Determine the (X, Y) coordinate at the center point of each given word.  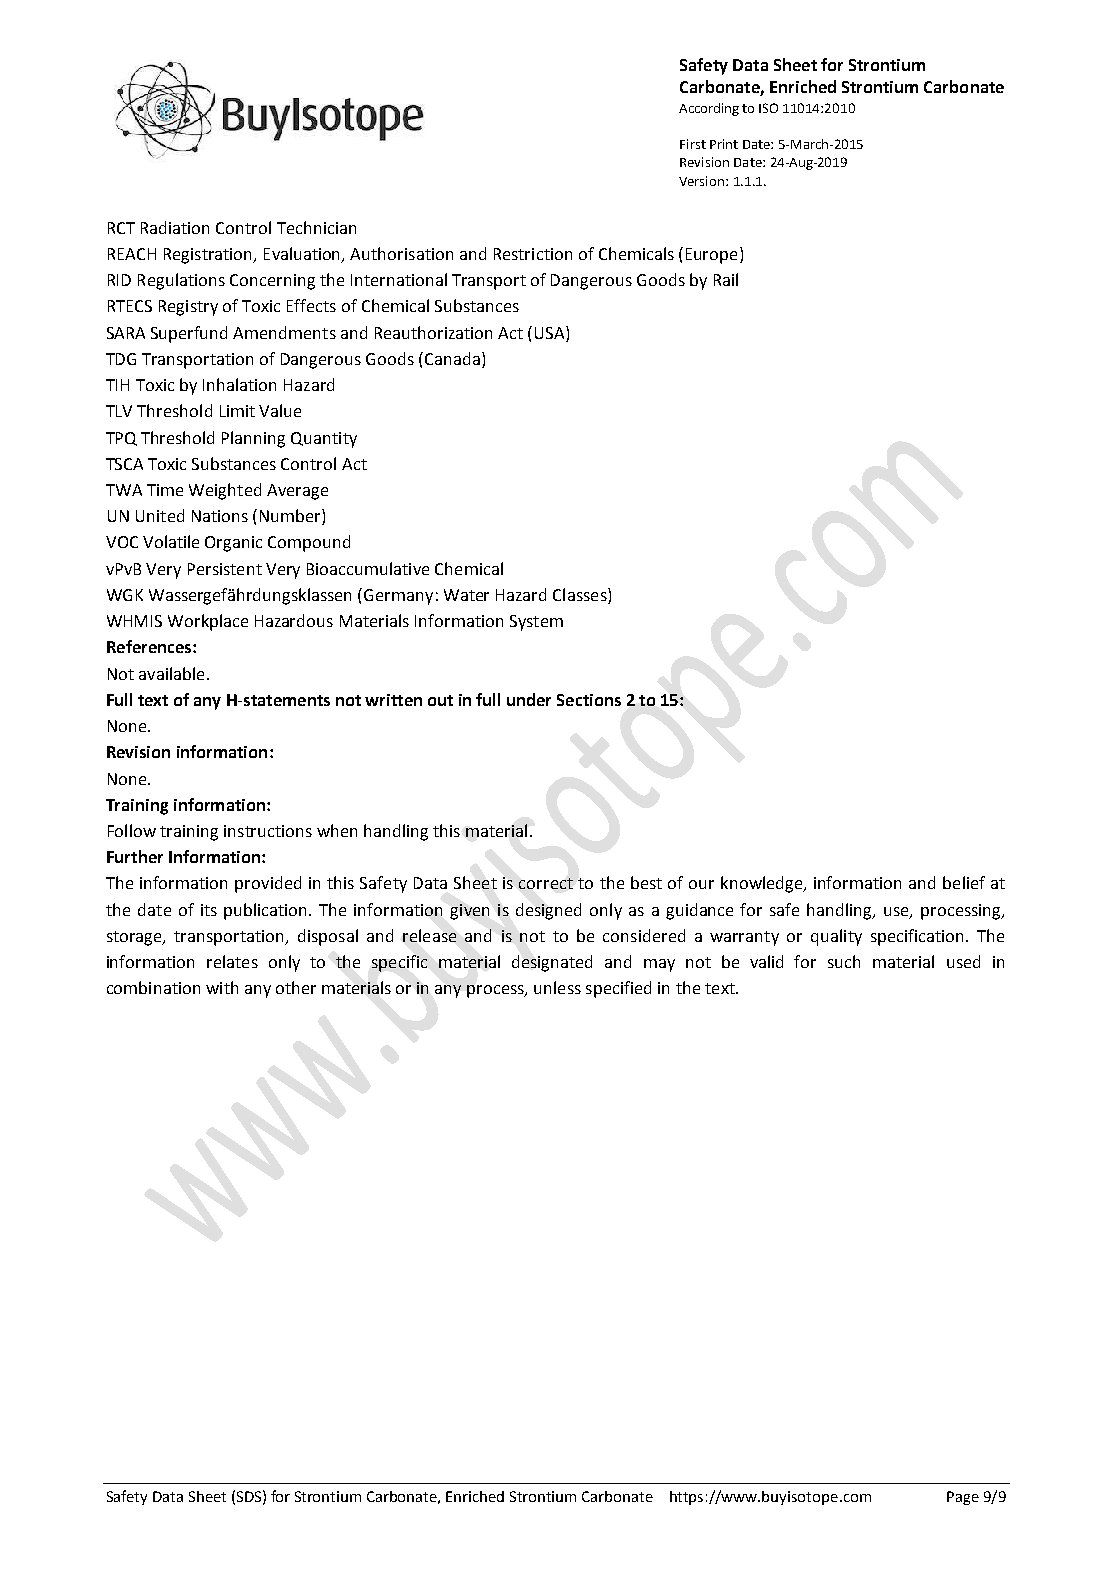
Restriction (533, 254)
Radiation (175, 227)
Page (963, 1498)
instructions (268, 831)
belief (964, 882)
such (844, 961)
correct (546, 883)
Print (724, 144)
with (222, 987)
